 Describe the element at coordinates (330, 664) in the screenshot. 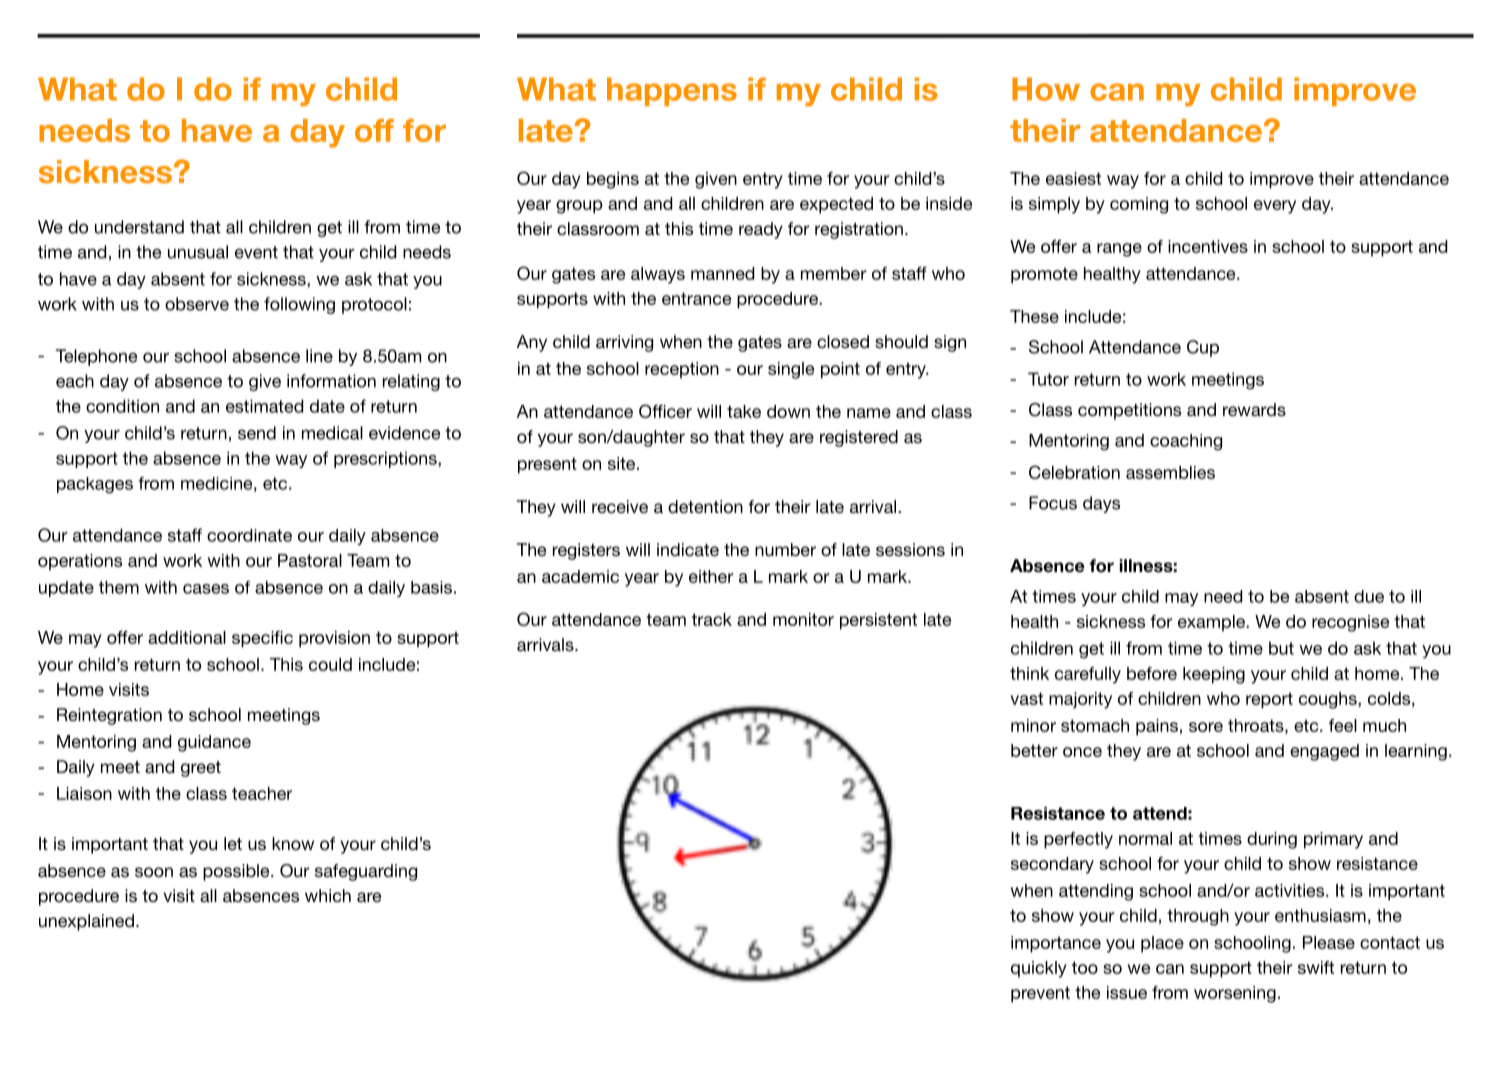

I see `could` at that location.
